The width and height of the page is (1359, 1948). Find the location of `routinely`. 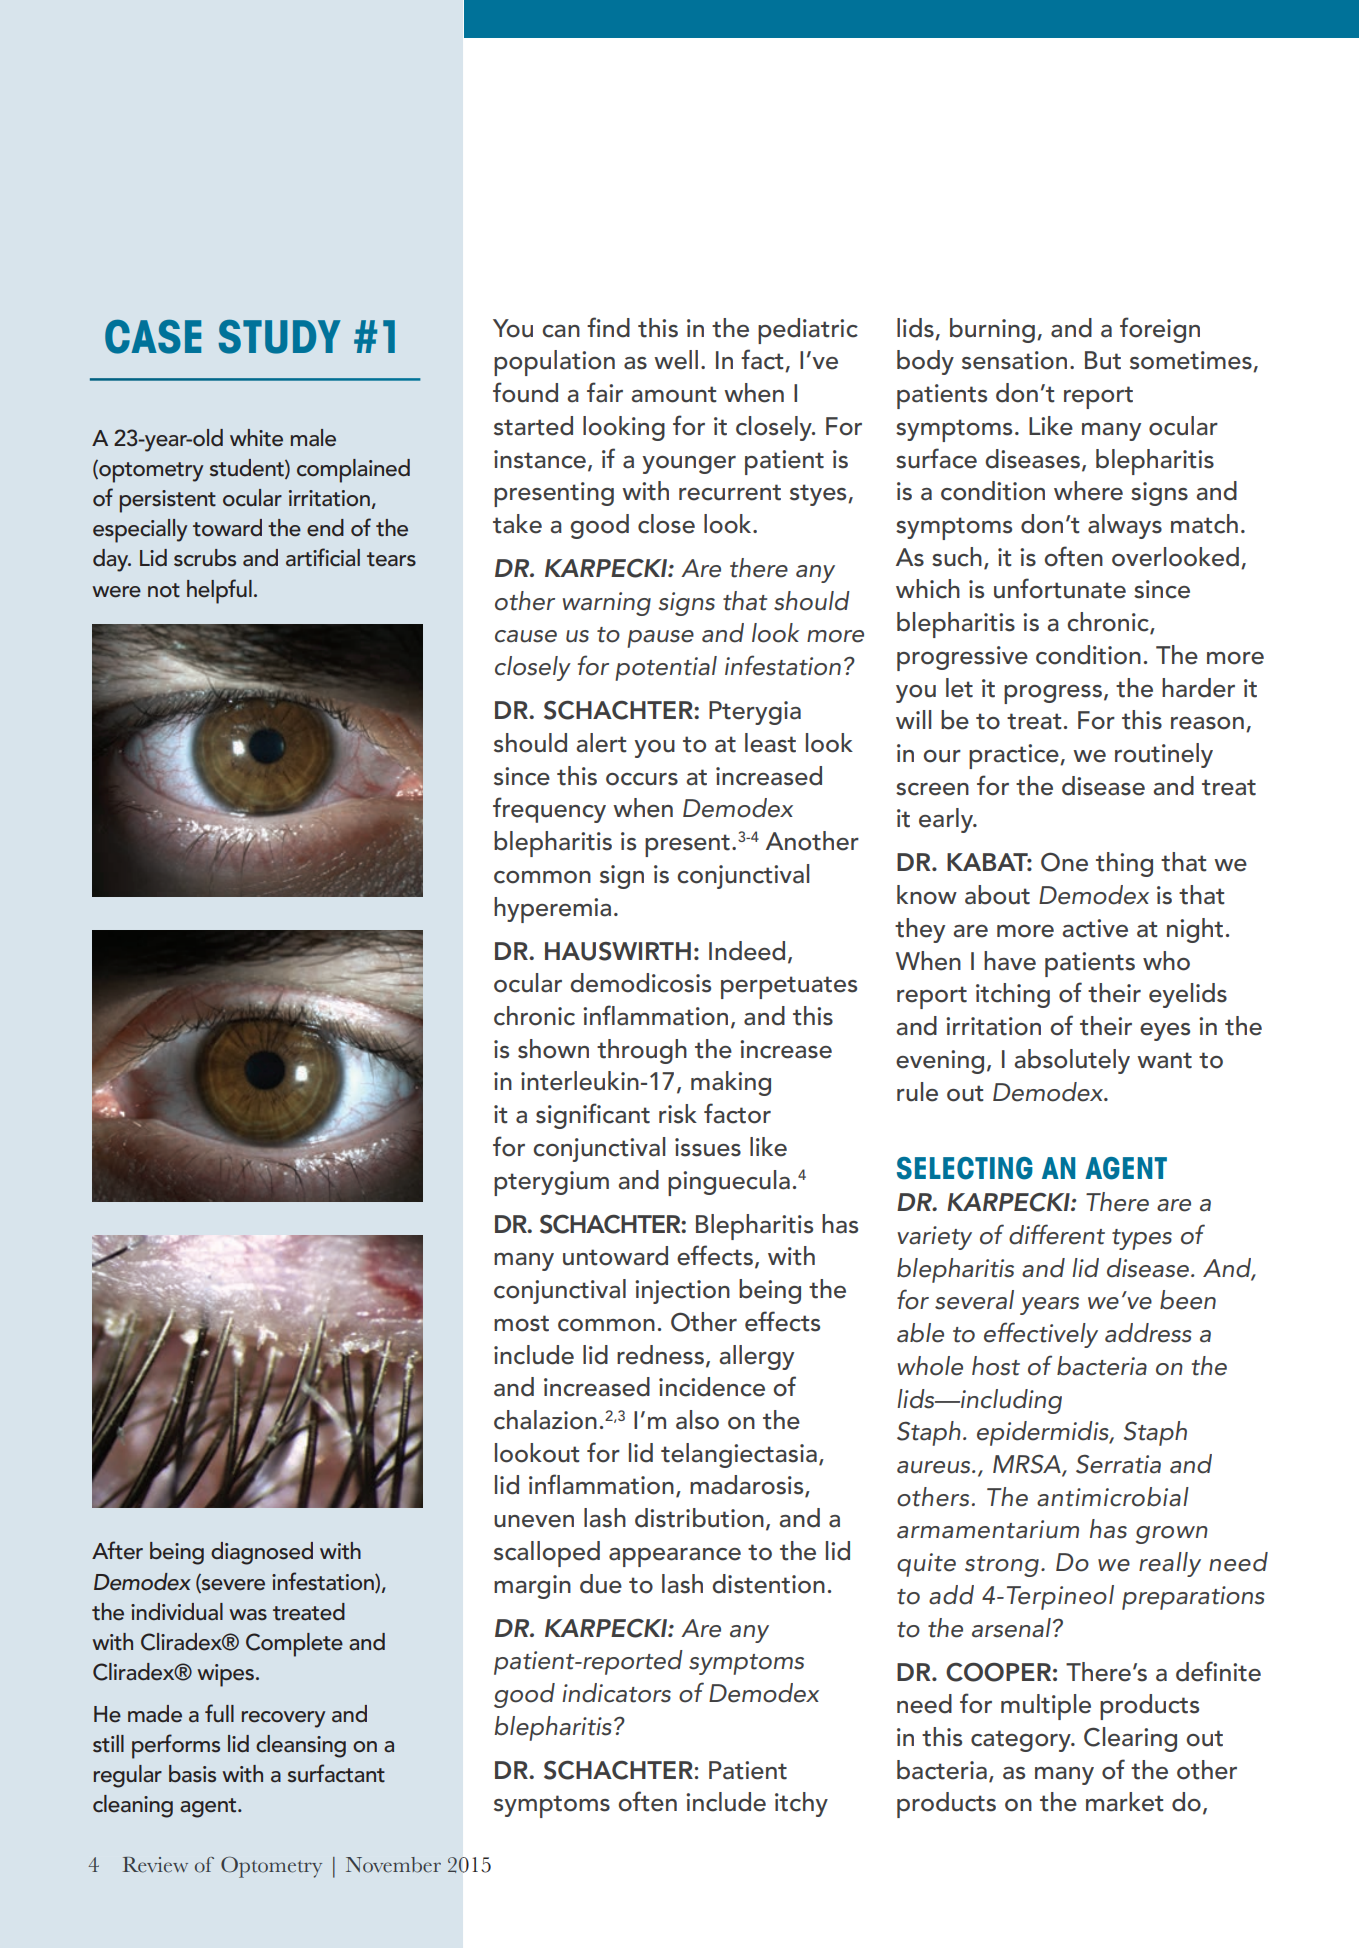

routinely is located at coordinates (1164, 755).
